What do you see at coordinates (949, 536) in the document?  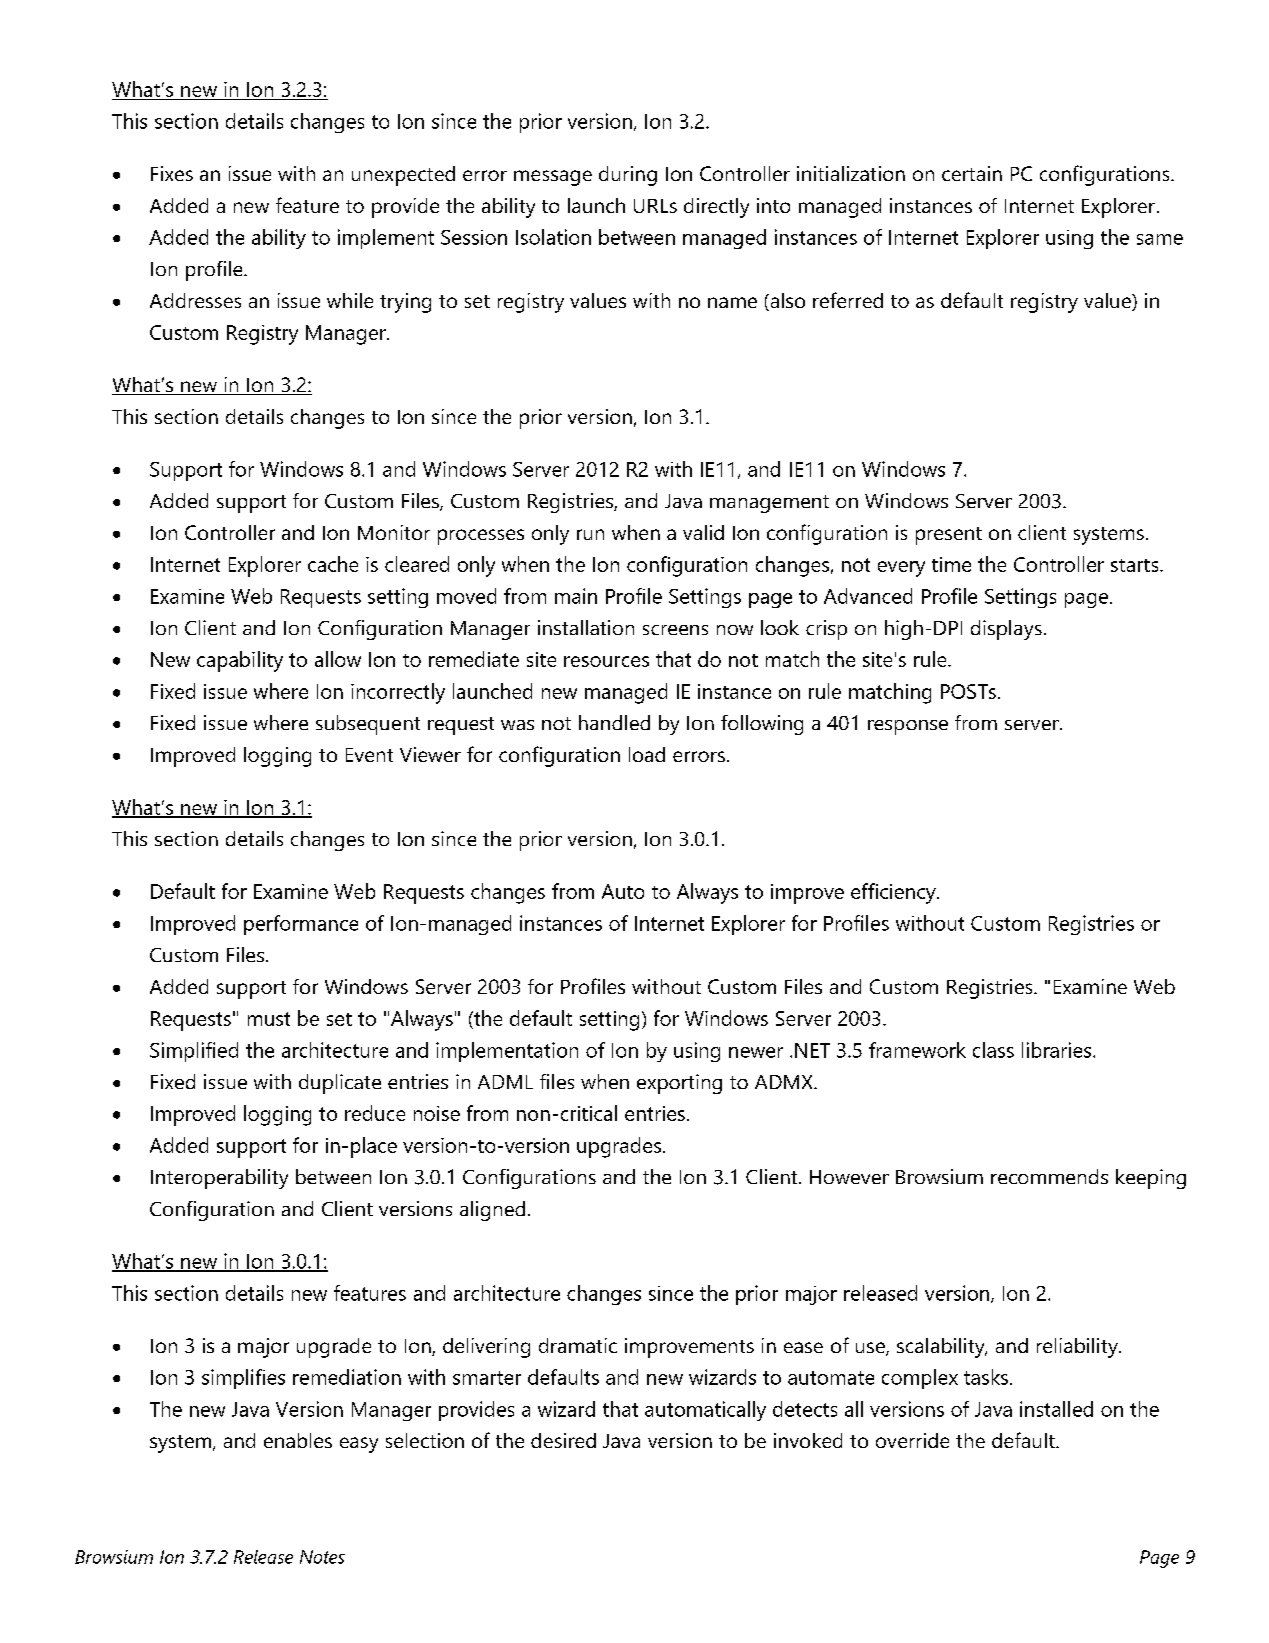 I see `present` at bounding box center [949, 536].
